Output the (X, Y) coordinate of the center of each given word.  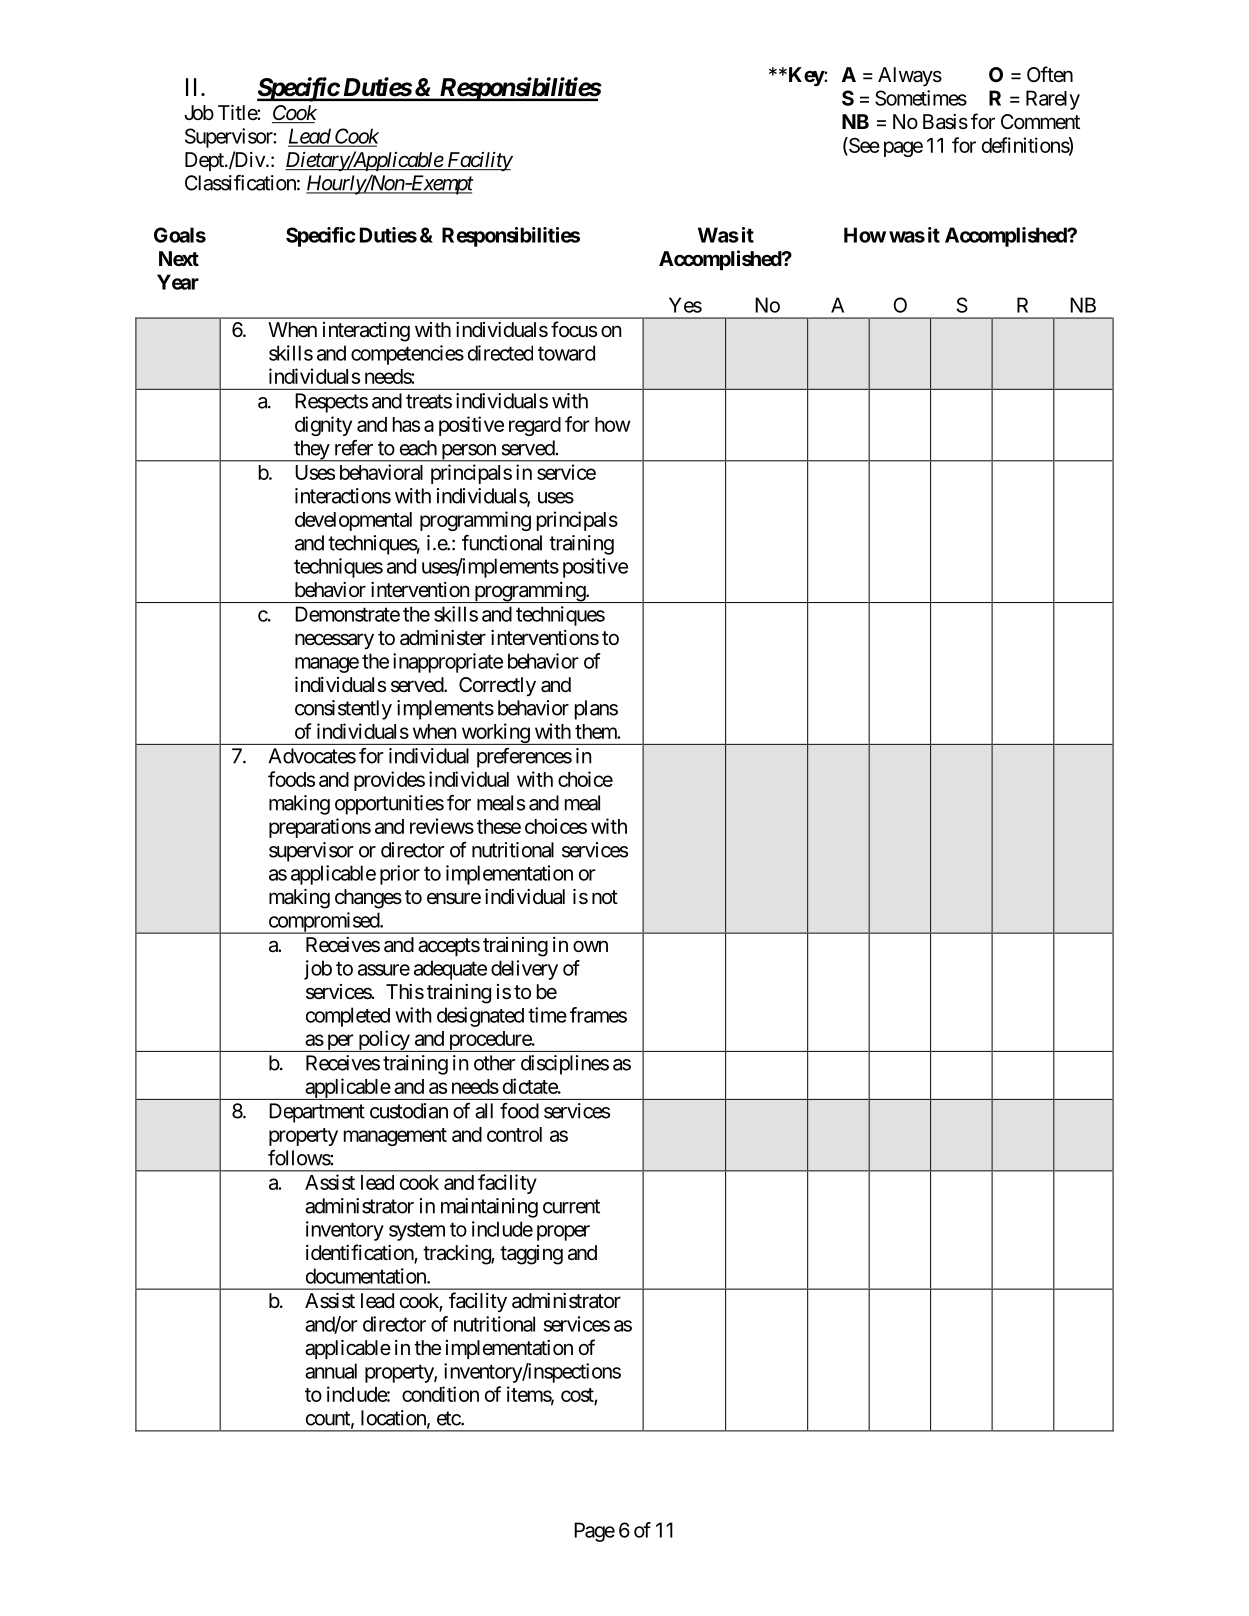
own (590, 946)
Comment (1040, 121)
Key (805, 77)
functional (502, 542)
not (605, 897)
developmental (353, 521)
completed (348, 1017)
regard (535, 426)
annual (331, 1371)
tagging (531, 1255)
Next (179, 258)
